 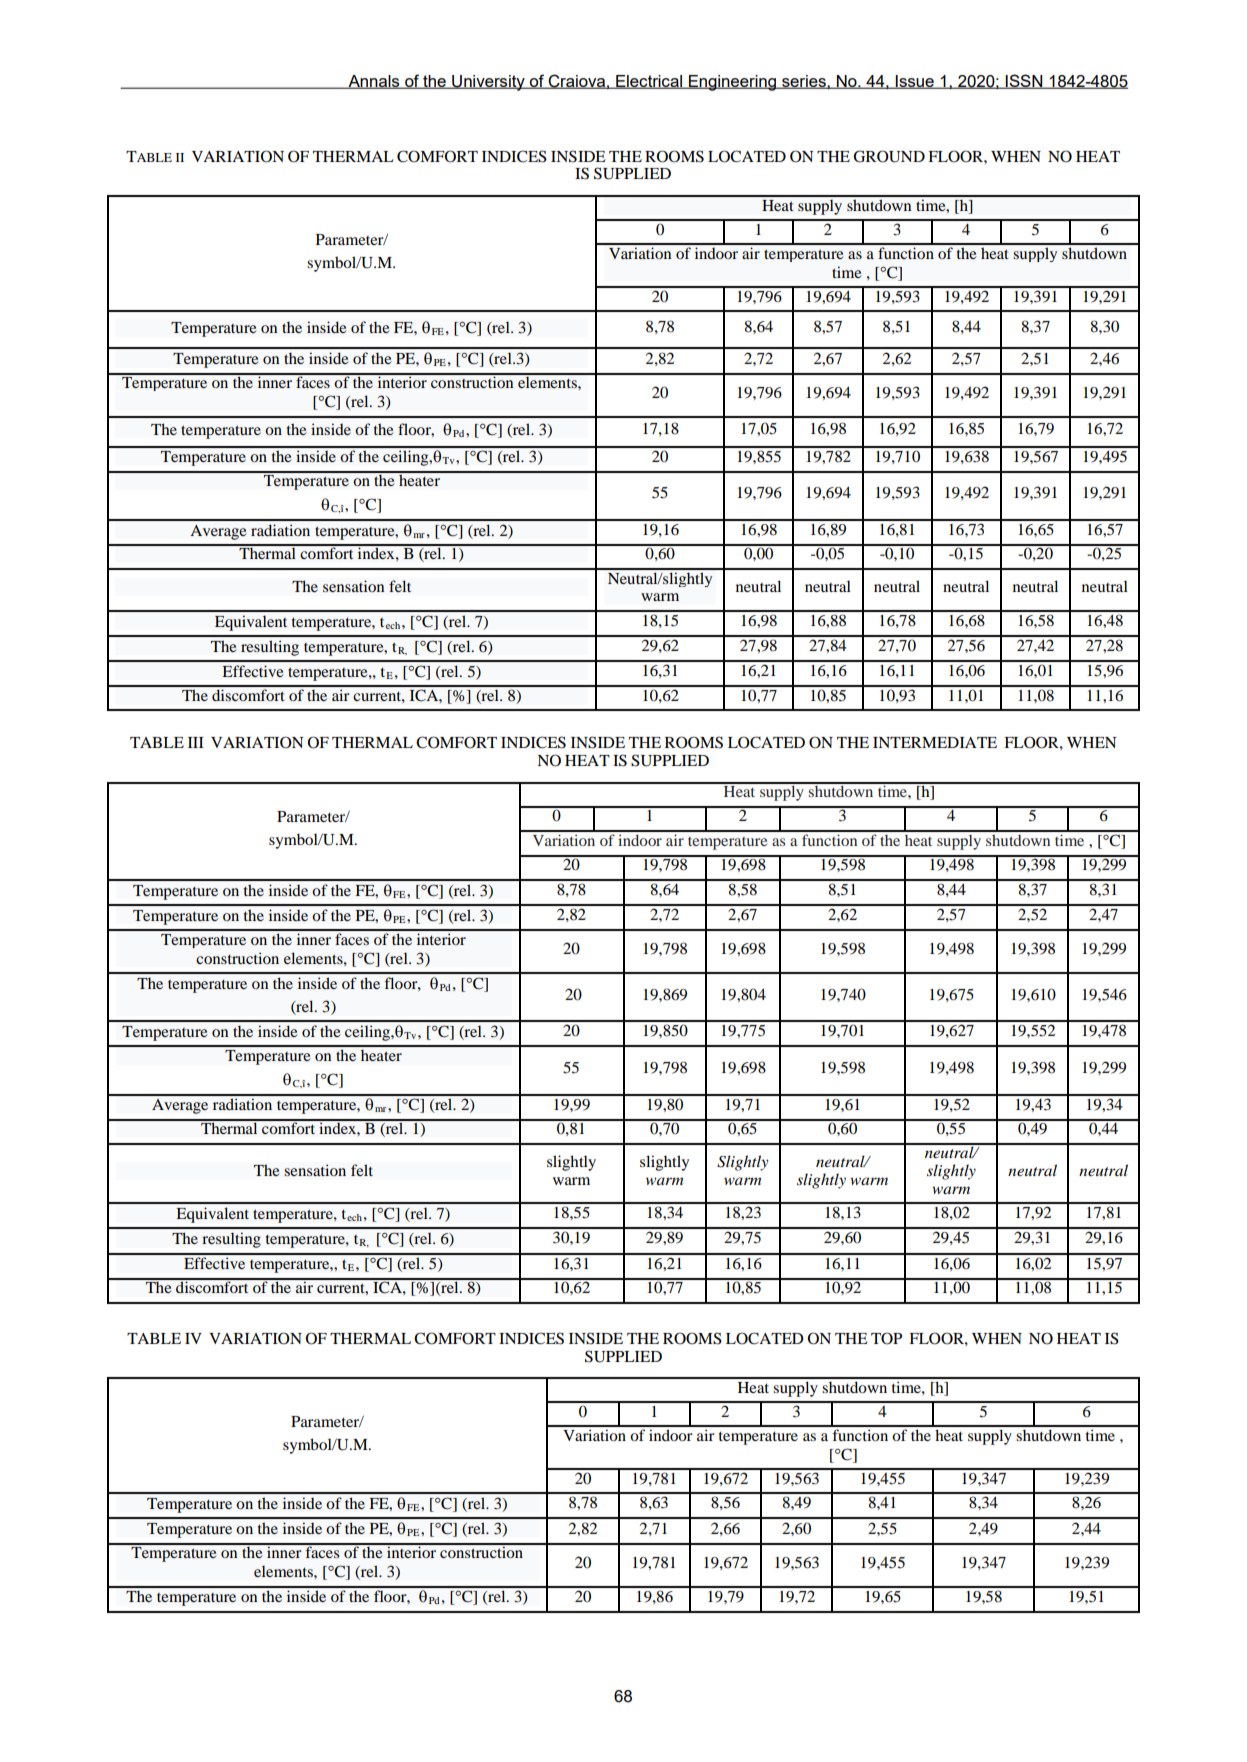 What do you see at coordinates (935, 742) in the screenshot?
I see `INTERMEDIATE` at bounding box center [935, 742].
